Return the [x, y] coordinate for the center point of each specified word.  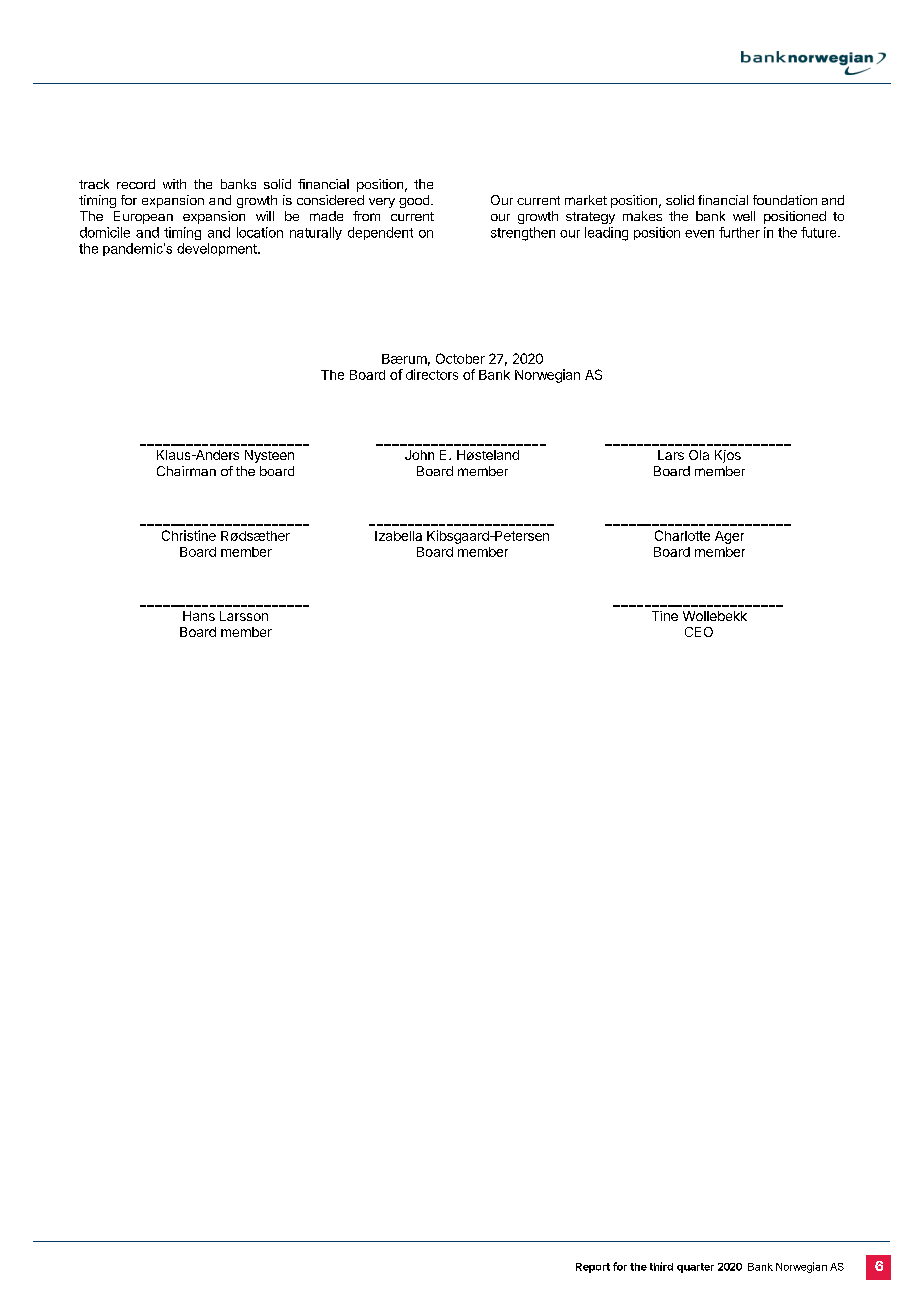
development [218, 249]
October [460, 358]
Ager [729, 537]
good [415, 201]
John [419, 455]
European [143, 217]
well [744, 216]
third [661, 1266]
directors [432, 374]
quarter [695, 1268]
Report [593, 1268]
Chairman [186, 471]
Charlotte [682, 535]
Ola [699, 455]
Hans [199, 616]
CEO [699, 632]
